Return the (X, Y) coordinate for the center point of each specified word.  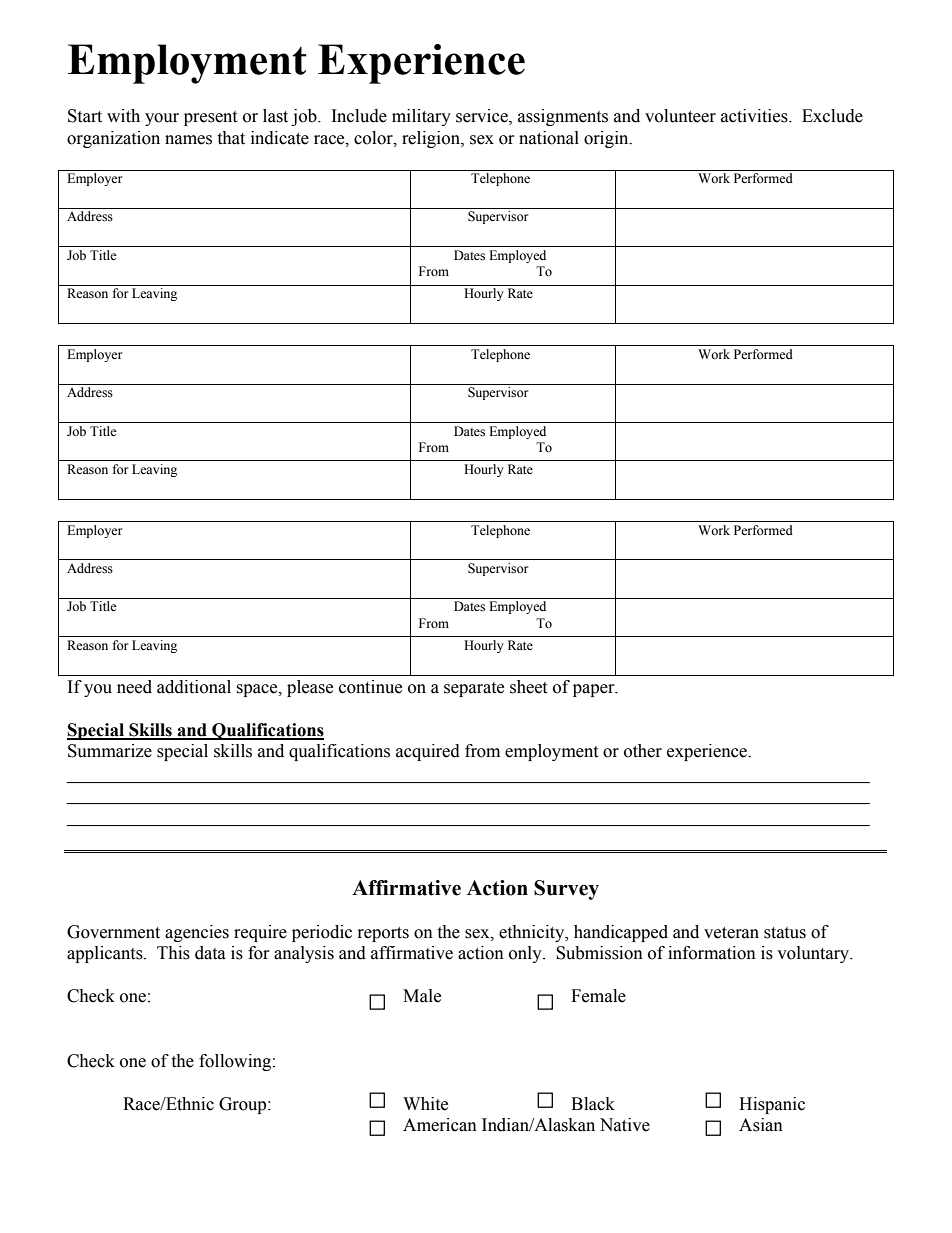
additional (194, 687)
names (188, 140)
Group (244, 1105)
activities (755, 116)
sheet (528, 687)
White (425, 1104)
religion (432, 139)
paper (595, 690)
